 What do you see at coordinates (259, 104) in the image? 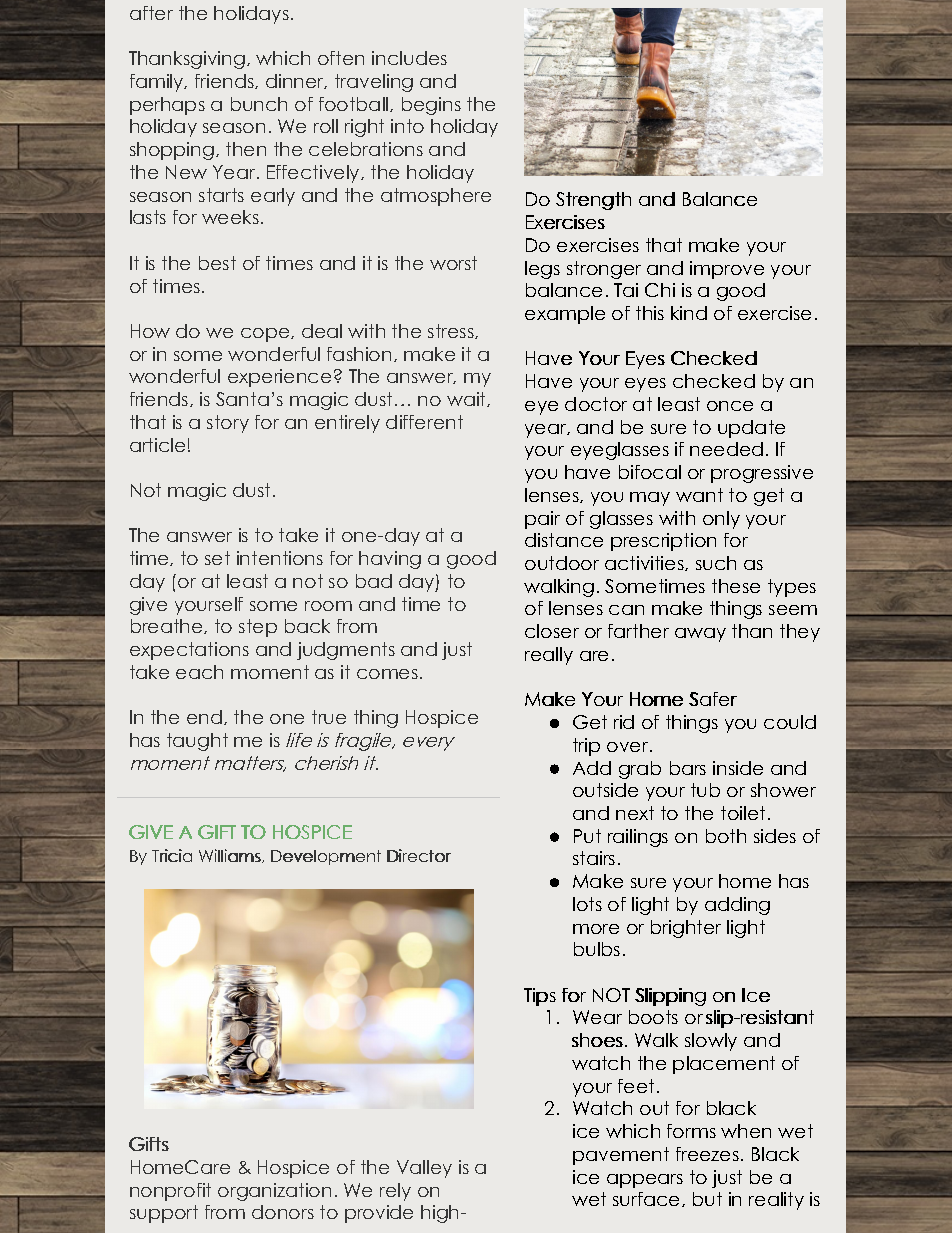
I see `bunch` at bounding box center [259, 104].
